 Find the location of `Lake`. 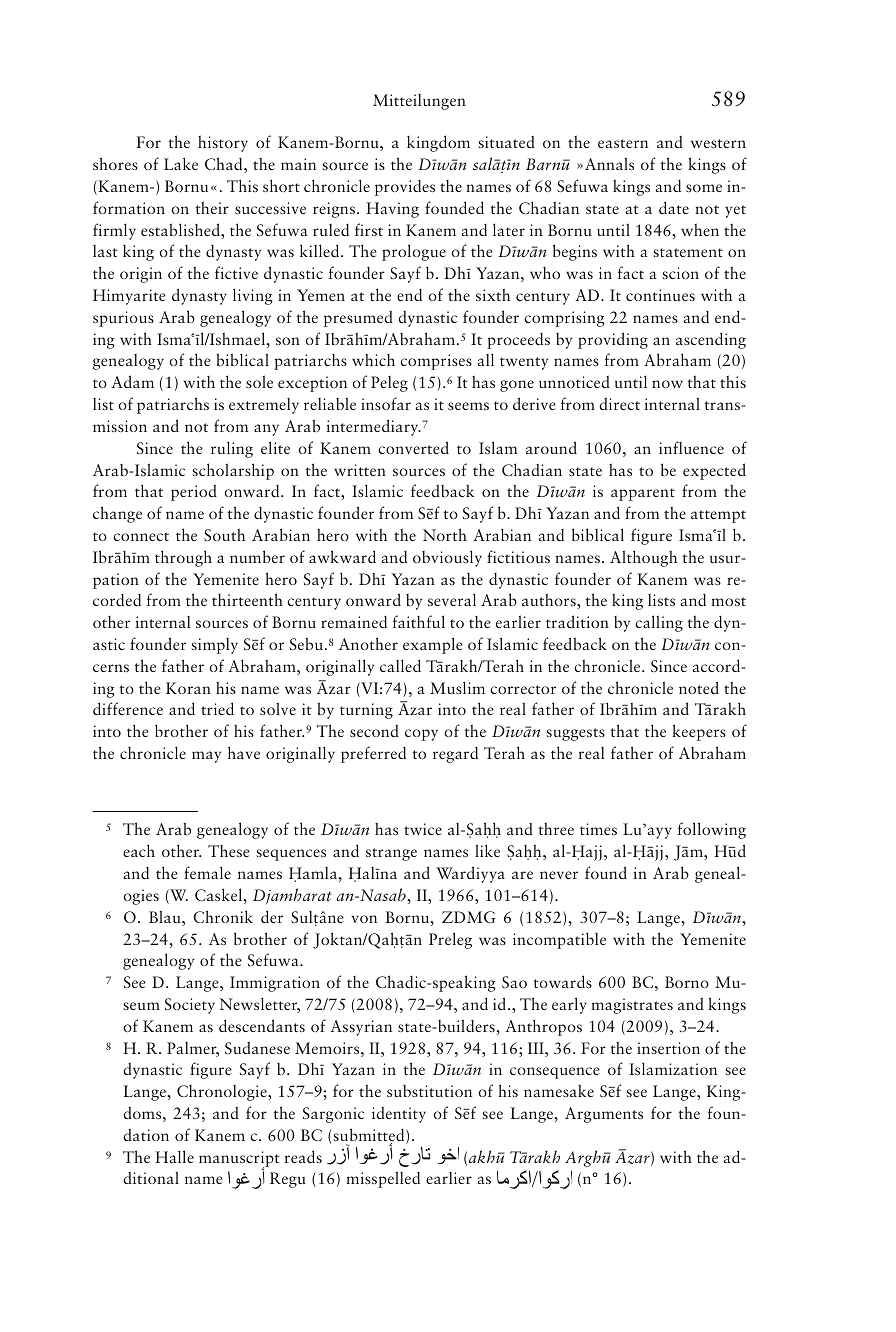

Lake is located at coordinates (181, 163).
